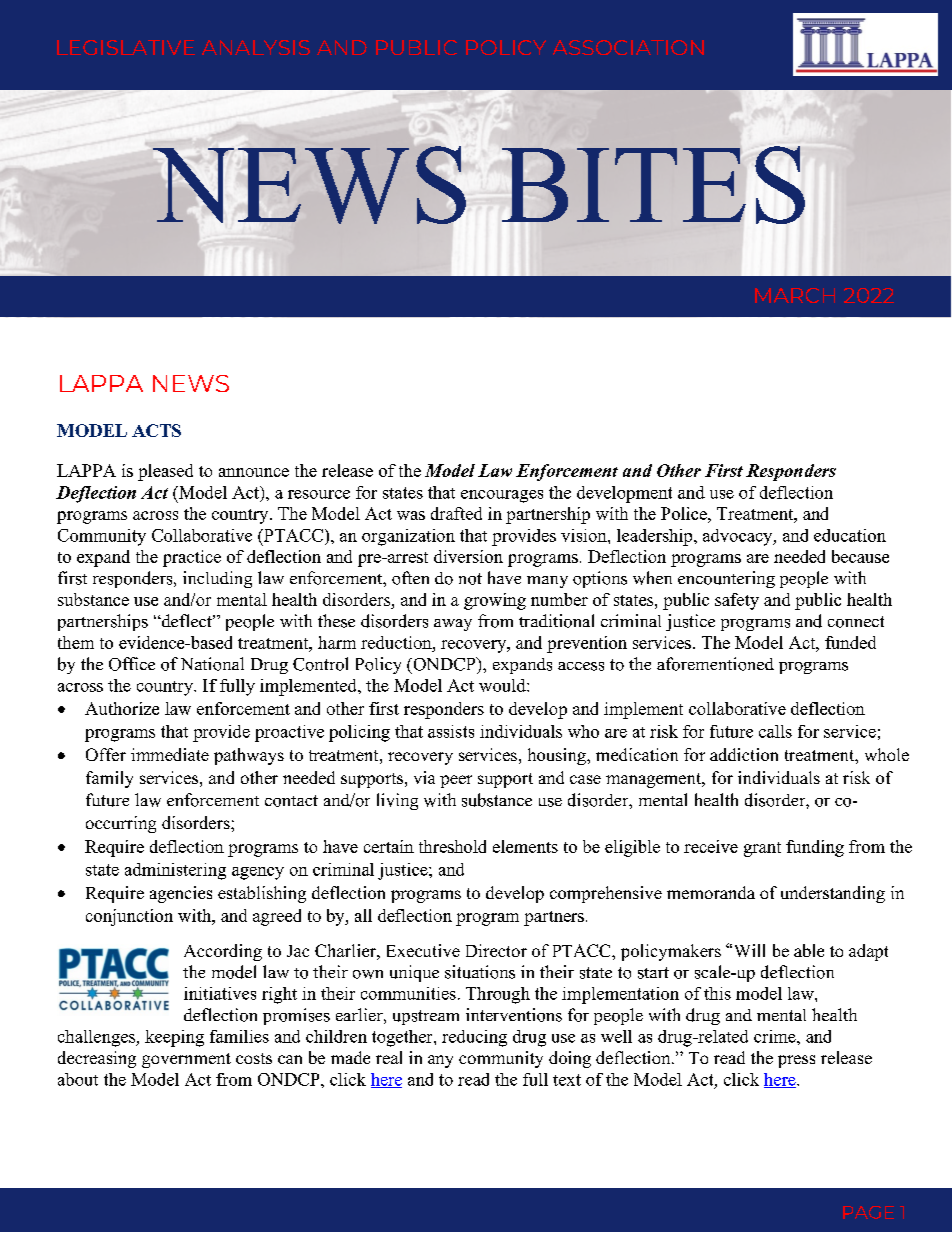 This screenshot has height=1233, width=952. What do you see at coordinates (156, 430) in the screenshot?
I see `ACTS` at bounding box center [156, 430].
